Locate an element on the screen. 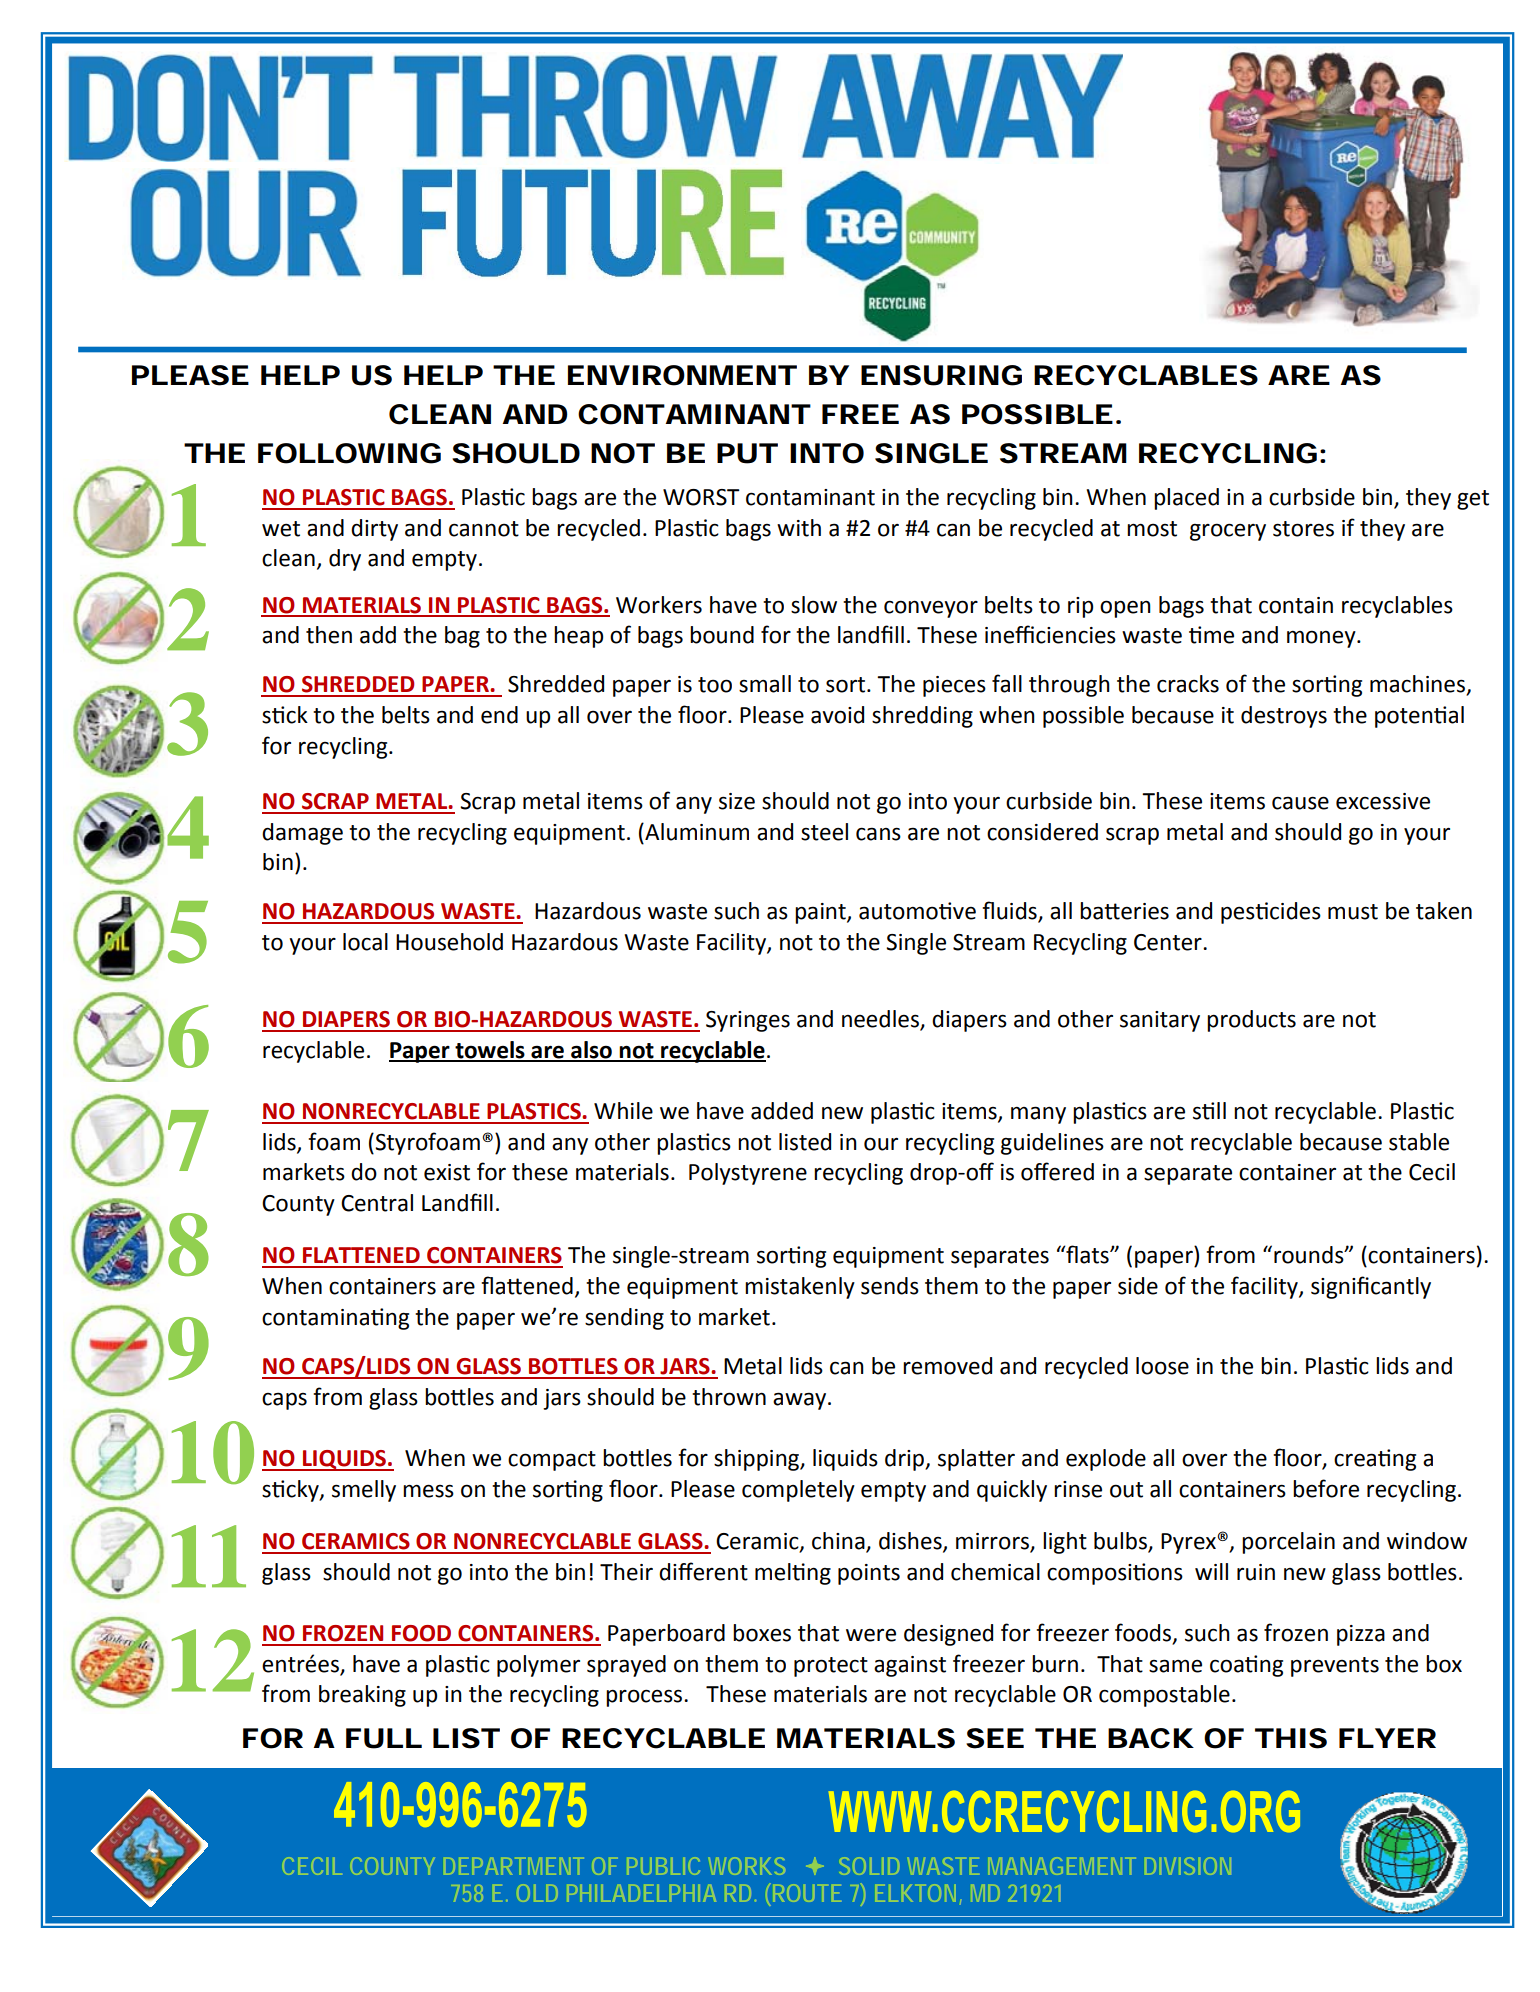 This screenshot has height=1992, width=1540. away is located at coordinates (801, 1401).
